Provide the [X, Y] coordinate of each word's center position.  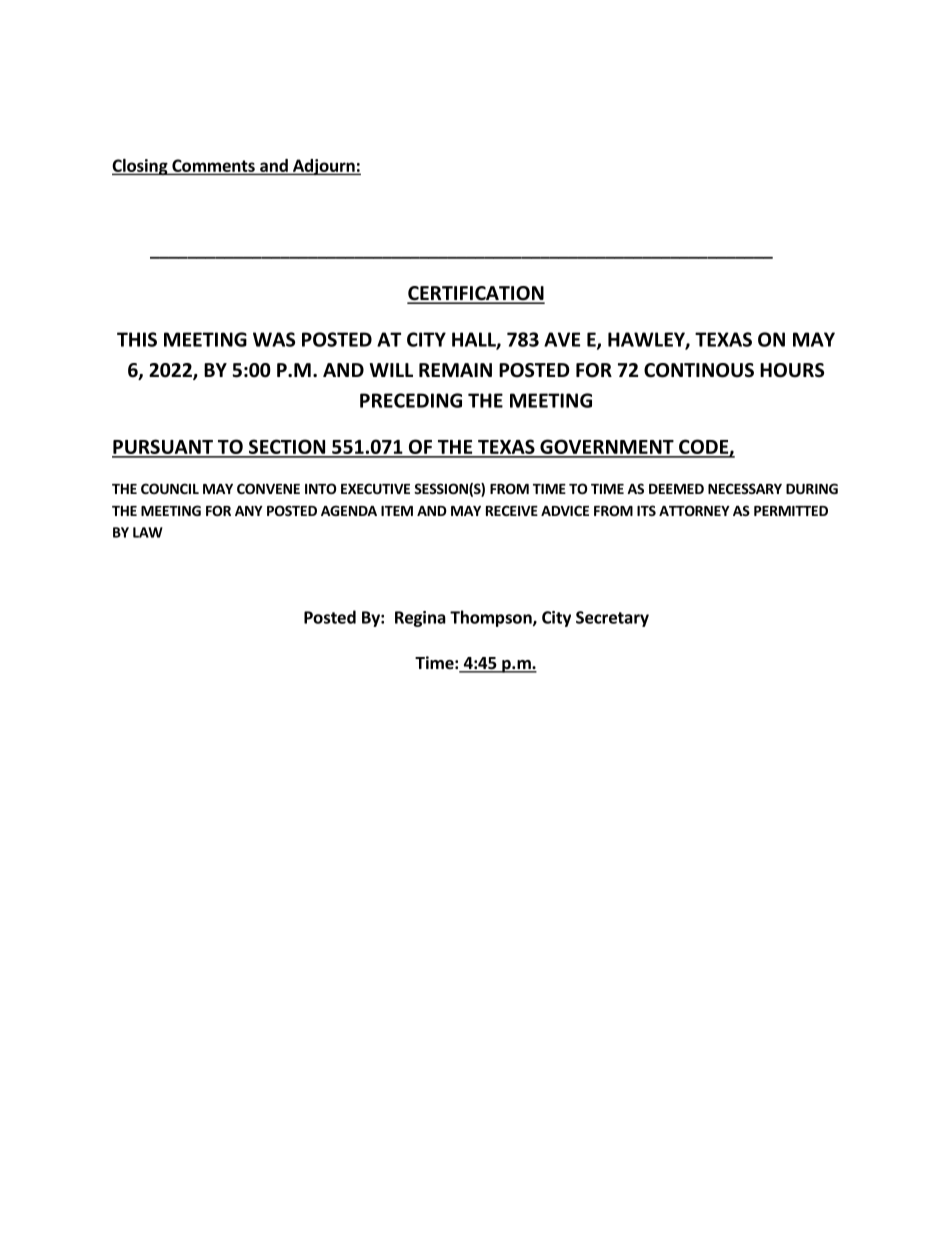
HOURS [792, 370]
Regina [420, 619]
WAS [274, 339]
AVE [562, 339]
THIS [137, 339]
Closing [141, 167]
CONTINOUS [699, 370]
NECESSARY [745, 488]
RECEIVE [512, 510]
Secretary [612, 619]
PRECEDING [411, 400]
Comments [213, 165]
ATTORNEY [694, 510]
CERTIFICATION [476, 294]
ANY [249, 511]
